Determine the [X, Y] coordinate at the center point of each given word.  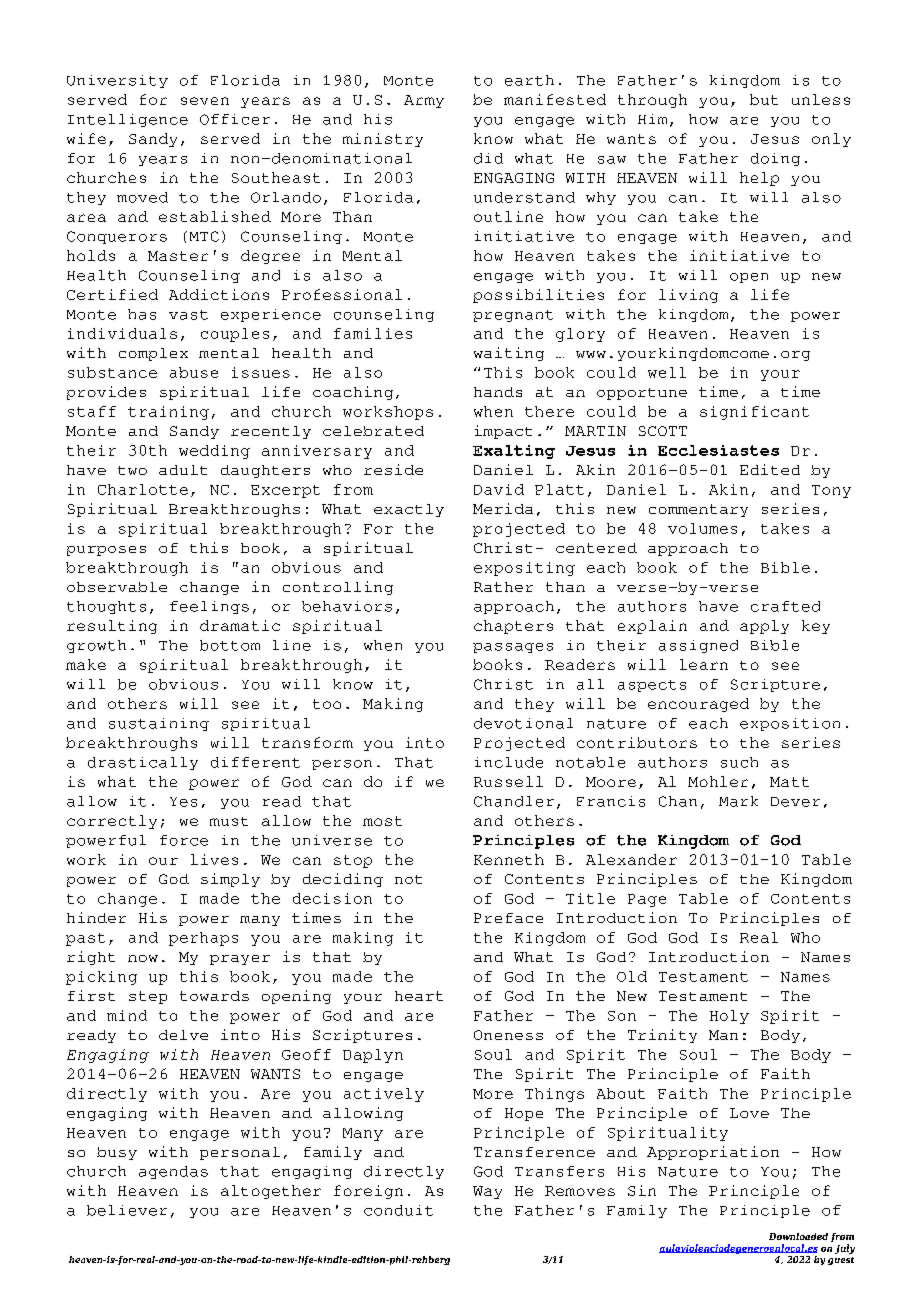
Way [487, 1192]
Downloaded [798, 1236]
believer [127, 1210]
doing [775, 159]
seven [205, 101]
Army [424, 101]
